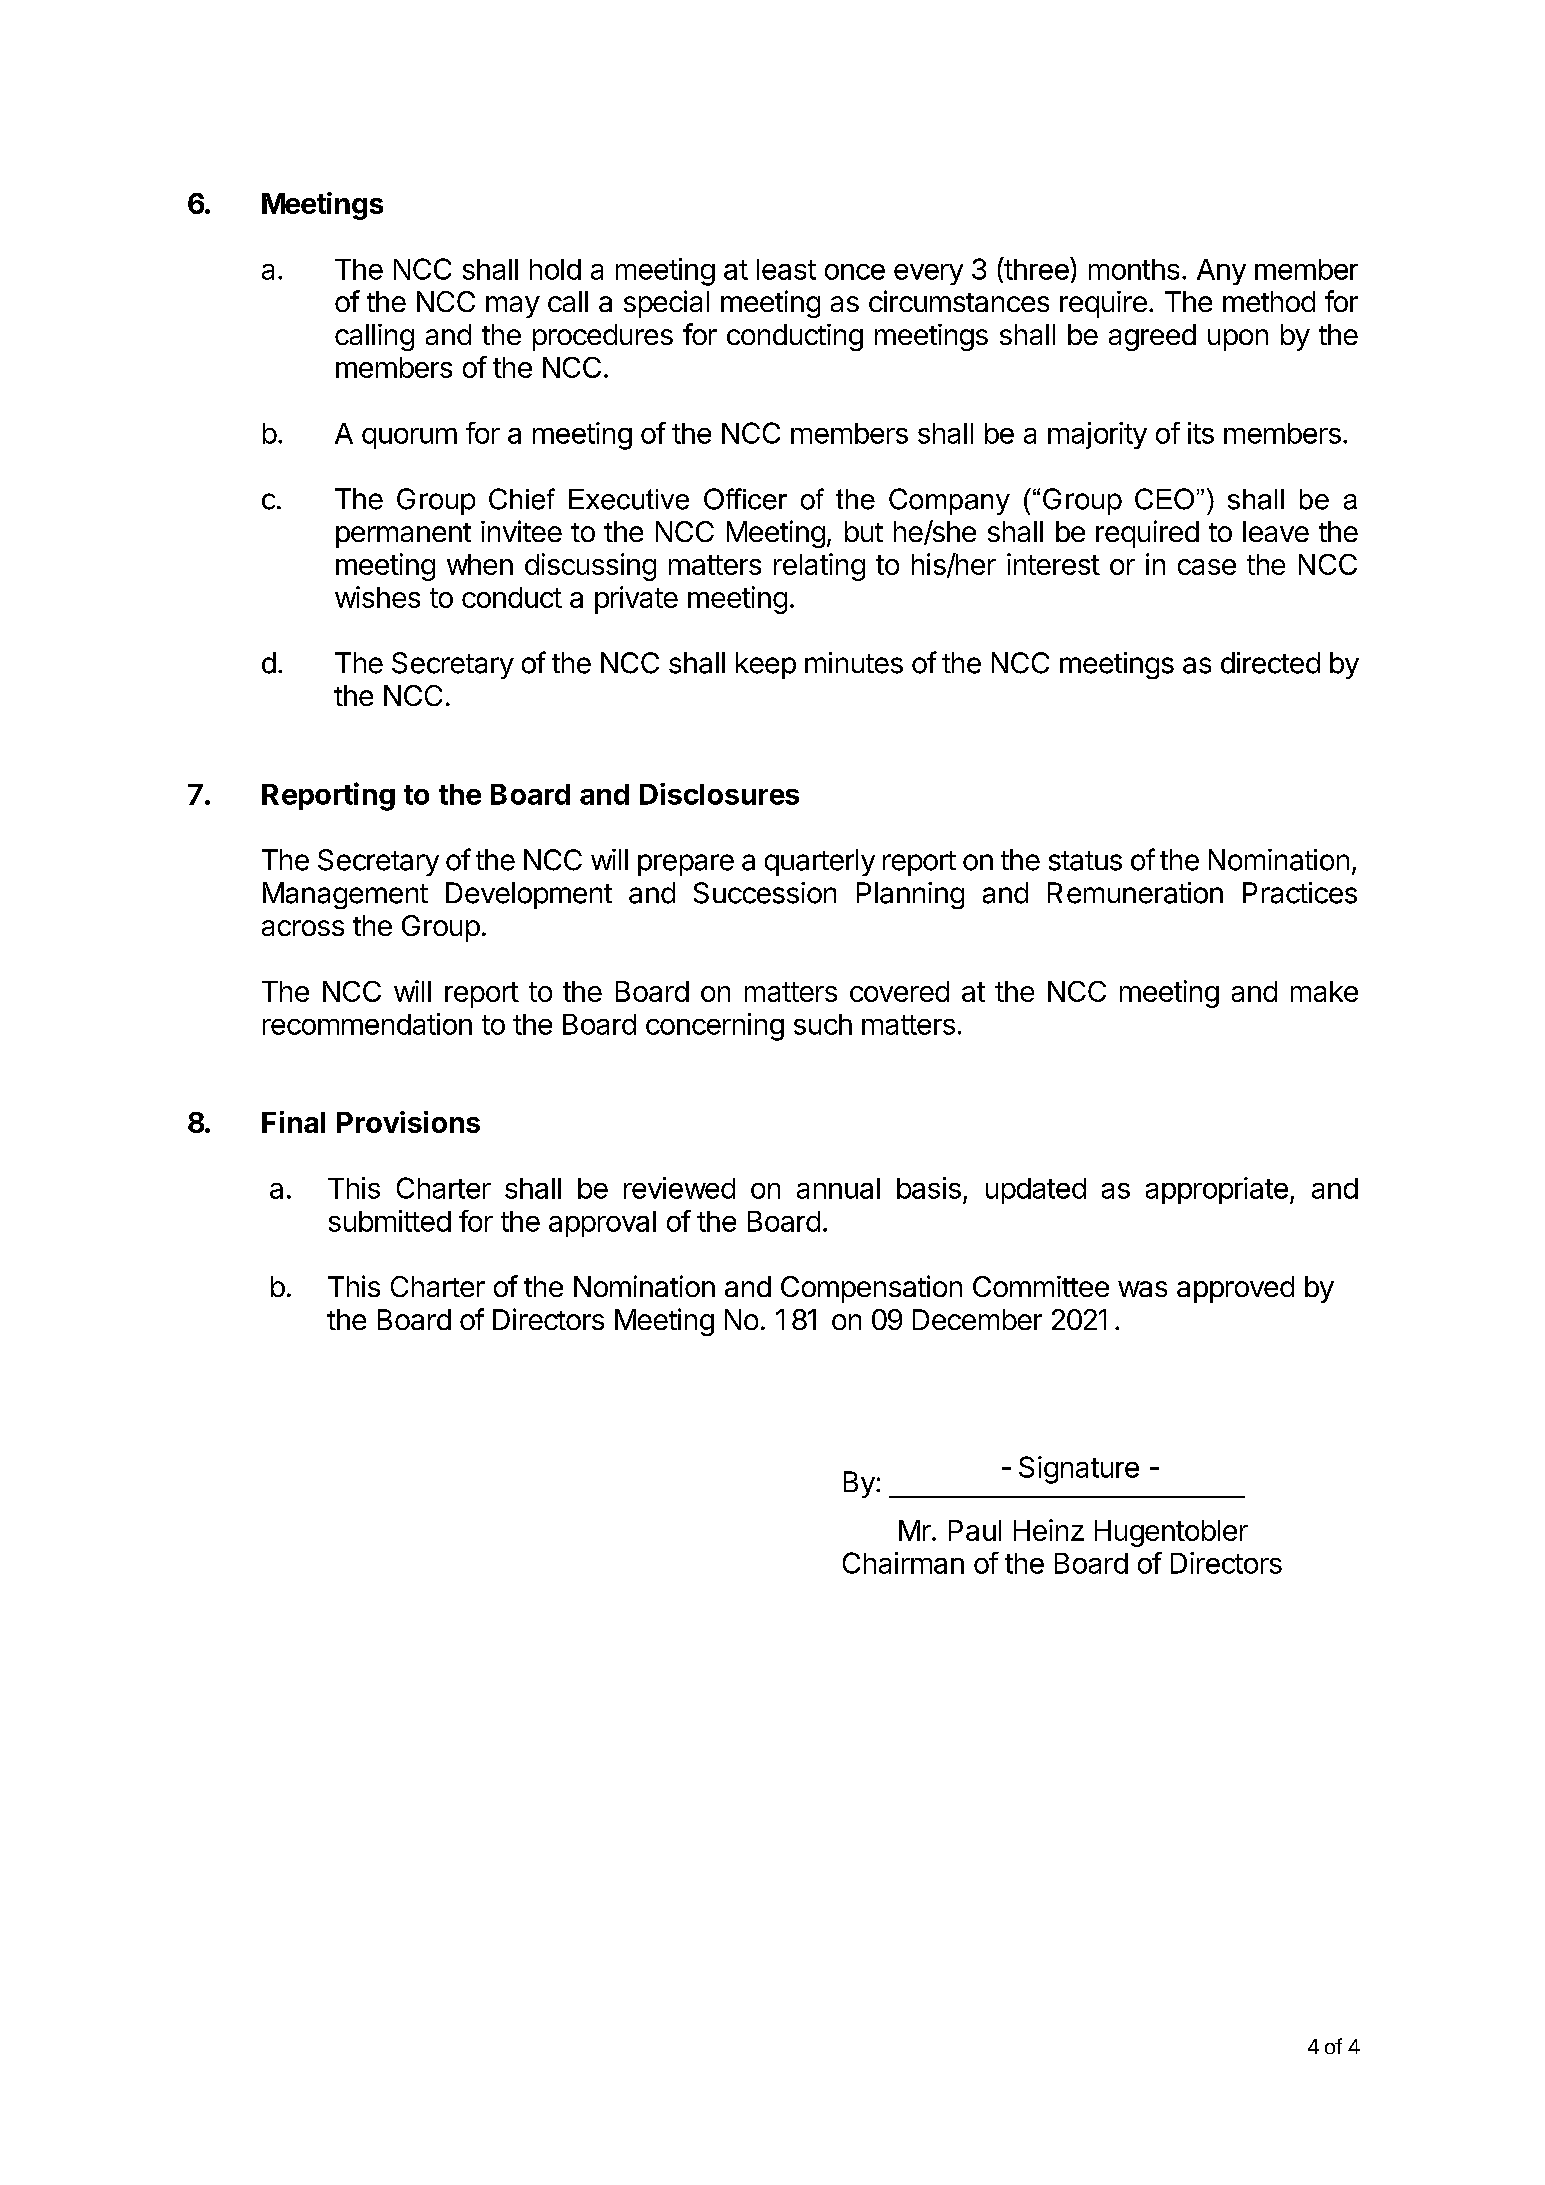 The width and height of the image is (1545, 2185). Describe the element at coordinates (1324, 991) in the image. I see `make` at that location.
